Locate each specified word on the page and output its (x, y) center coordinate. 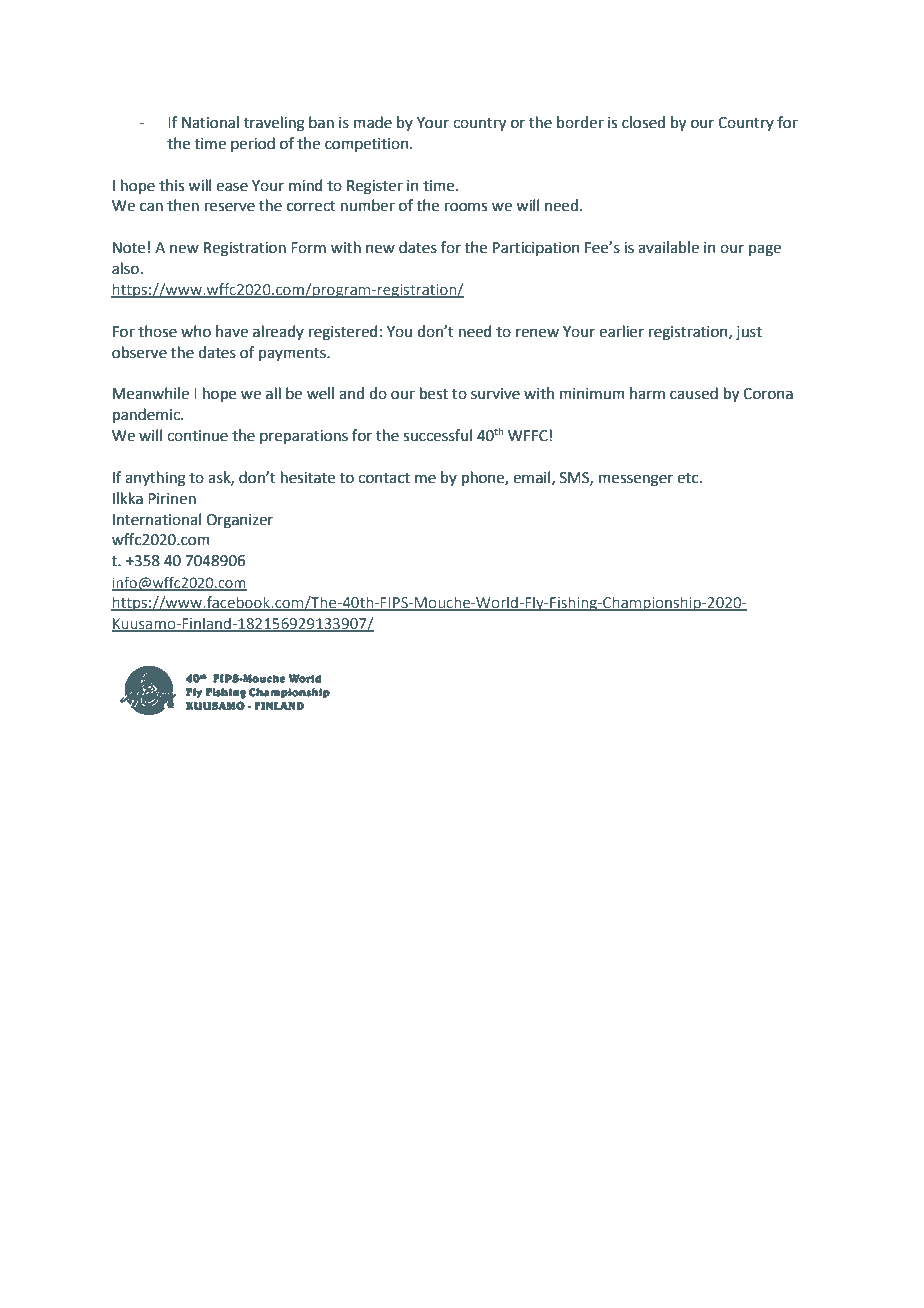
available (668, 247)
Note (129, 248)
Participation (536, 249)
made (373, 122)
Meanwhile (151, 393)
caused (694, 393)
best (434, 393)
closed (643, 122)
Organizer (239, 521)
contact (384, 478)
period (253, 144)
